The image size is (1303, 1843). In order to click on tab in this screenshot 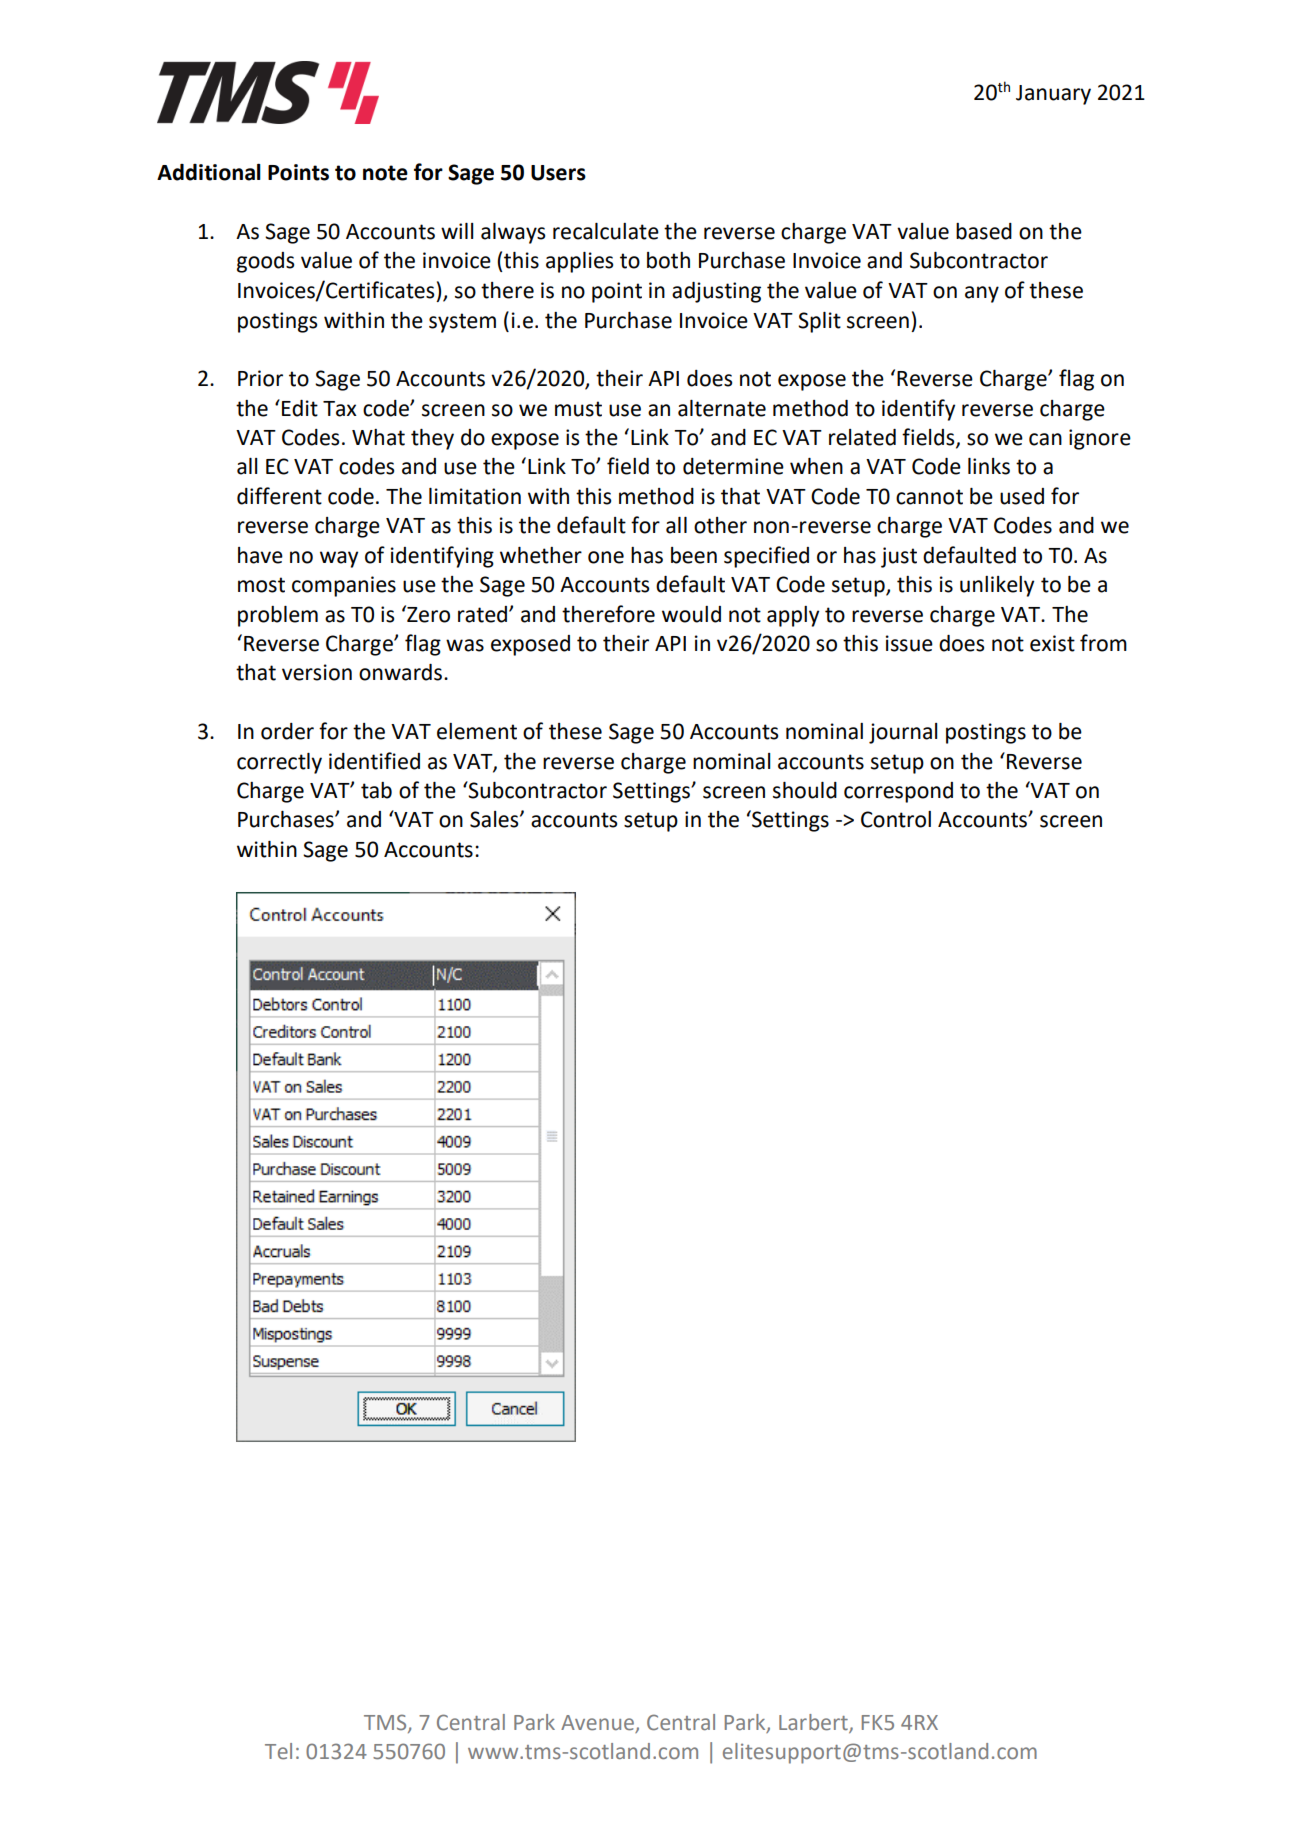, I will do `click(376, 790)`.
